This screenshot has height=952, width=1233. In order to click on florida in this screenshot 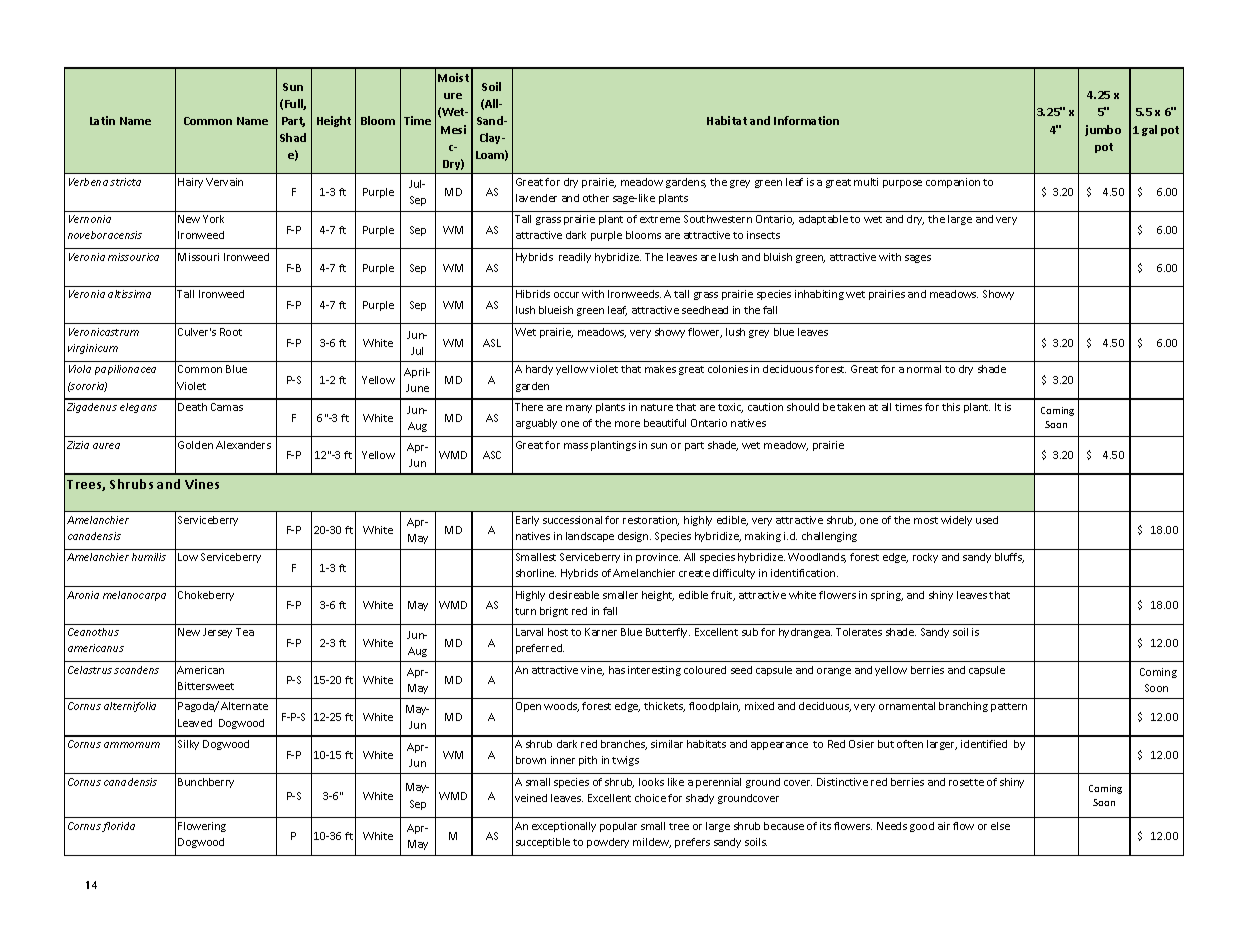, I will do `click(118, 827)`.
